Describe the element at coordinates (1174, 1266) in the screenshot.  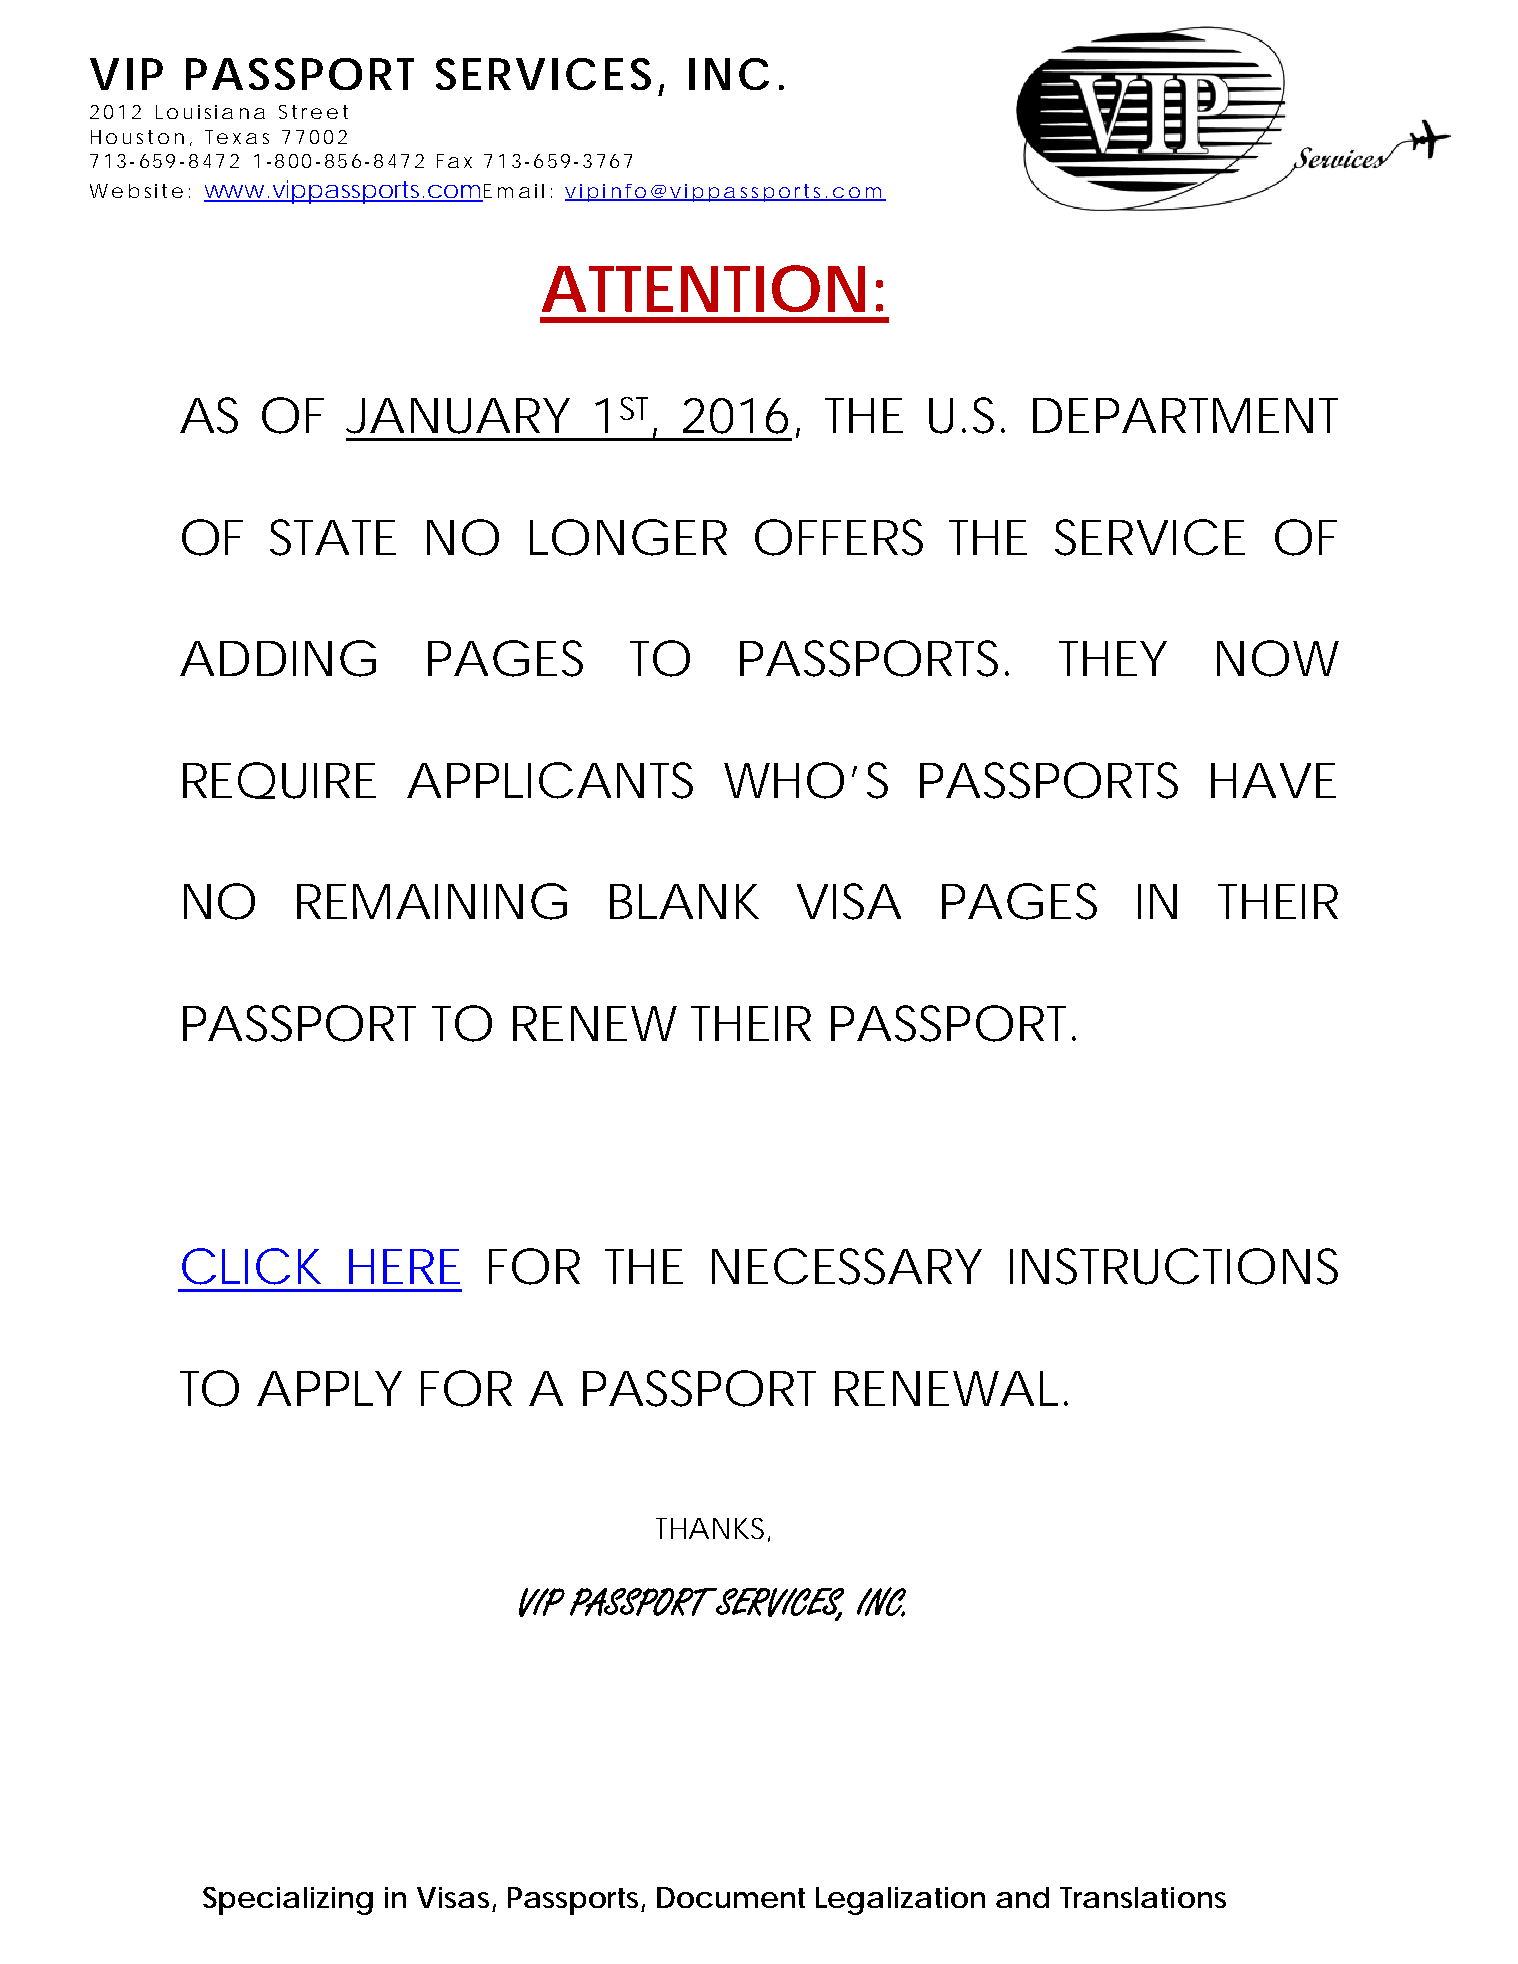
I see `INSTRUCTIONS` at that location.
